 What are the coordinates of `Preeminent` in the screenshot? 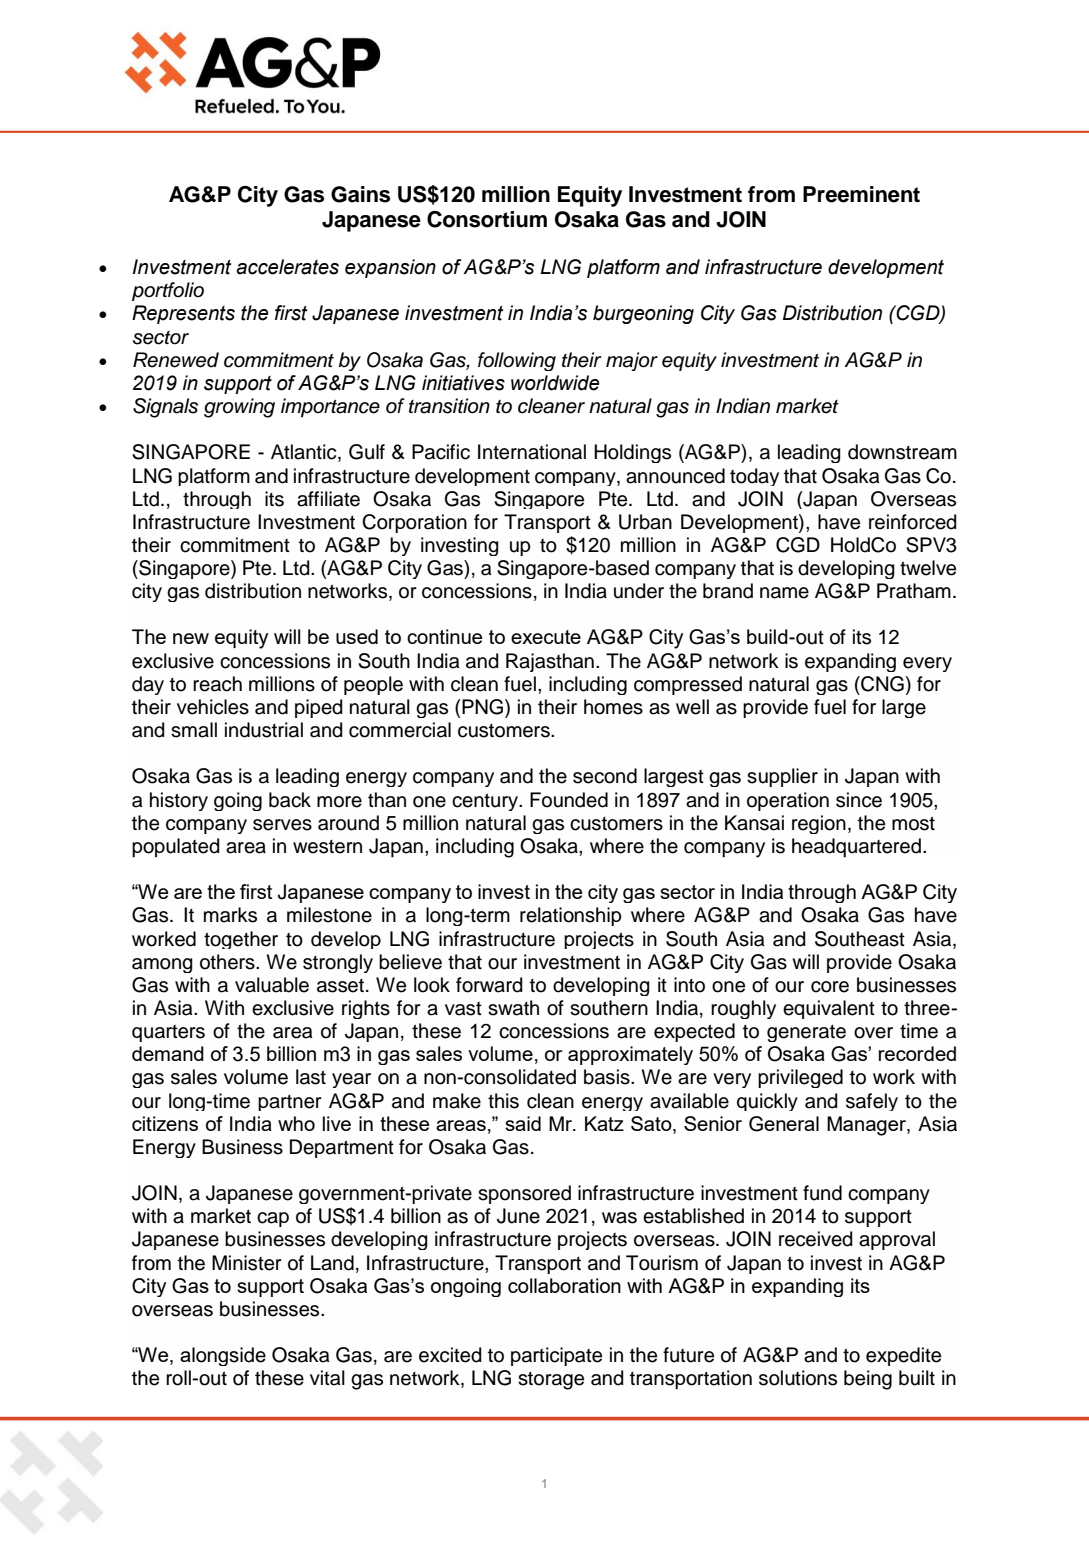 It's located at (861, 194).
